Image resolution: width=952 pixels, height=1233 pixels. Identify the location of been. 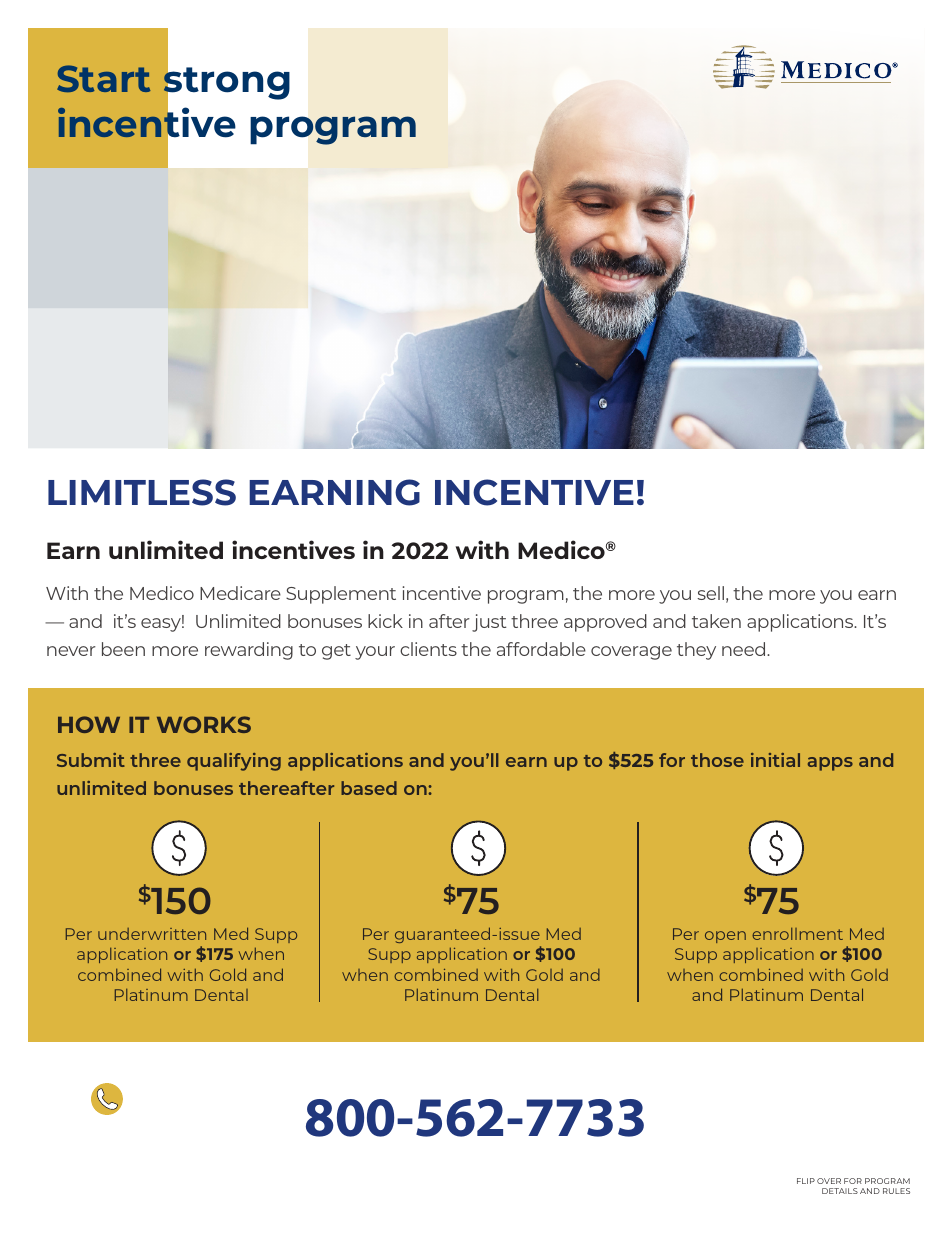
(123, 649).
